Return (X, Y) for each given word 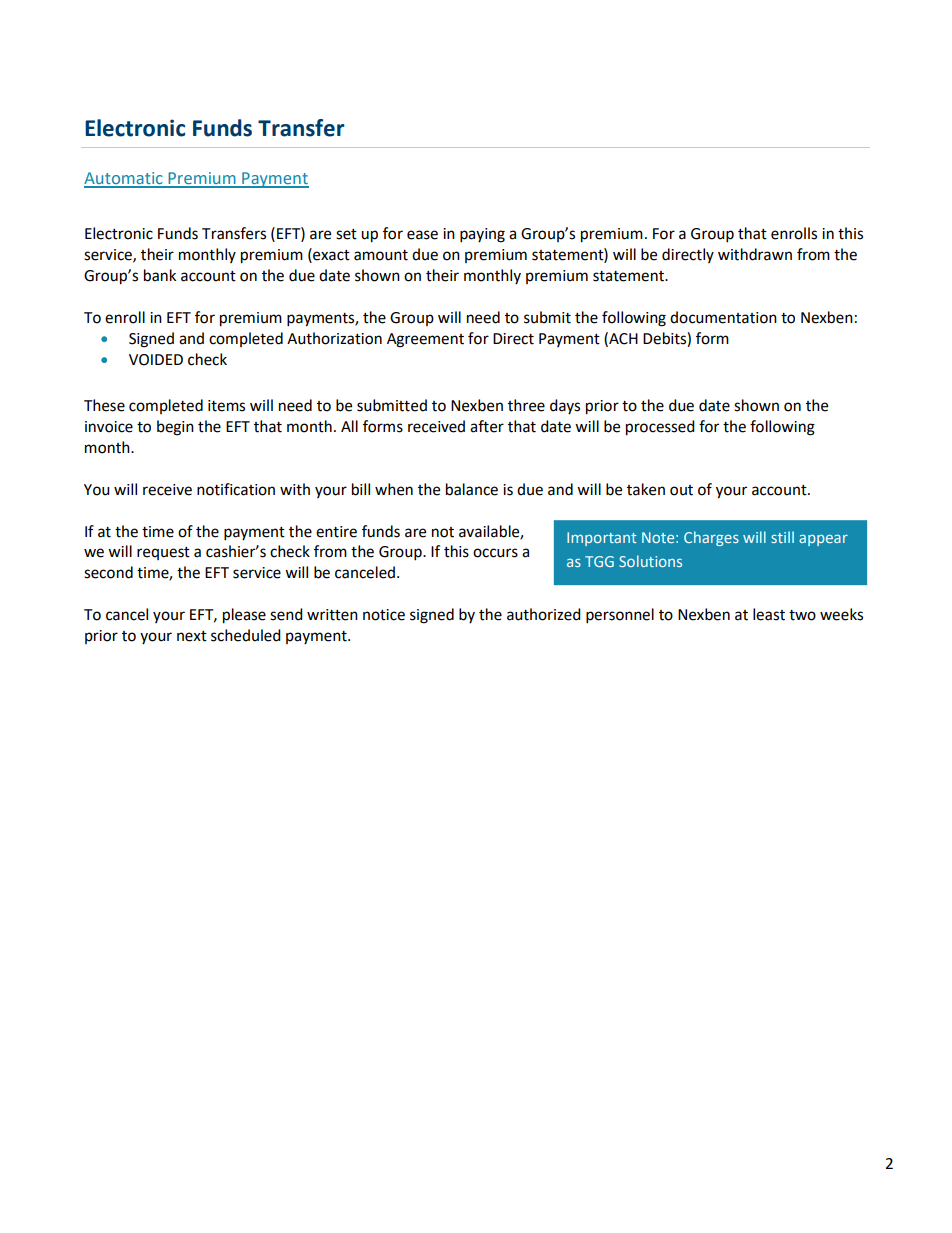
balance (472, 489)
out (681, 490)
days (565, 406)
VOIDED (156, 360)
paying (482, 235)
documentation (723, 317)
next (192, 636)
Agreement (425, 340)
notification (236, 489)
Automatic (124, 179)
